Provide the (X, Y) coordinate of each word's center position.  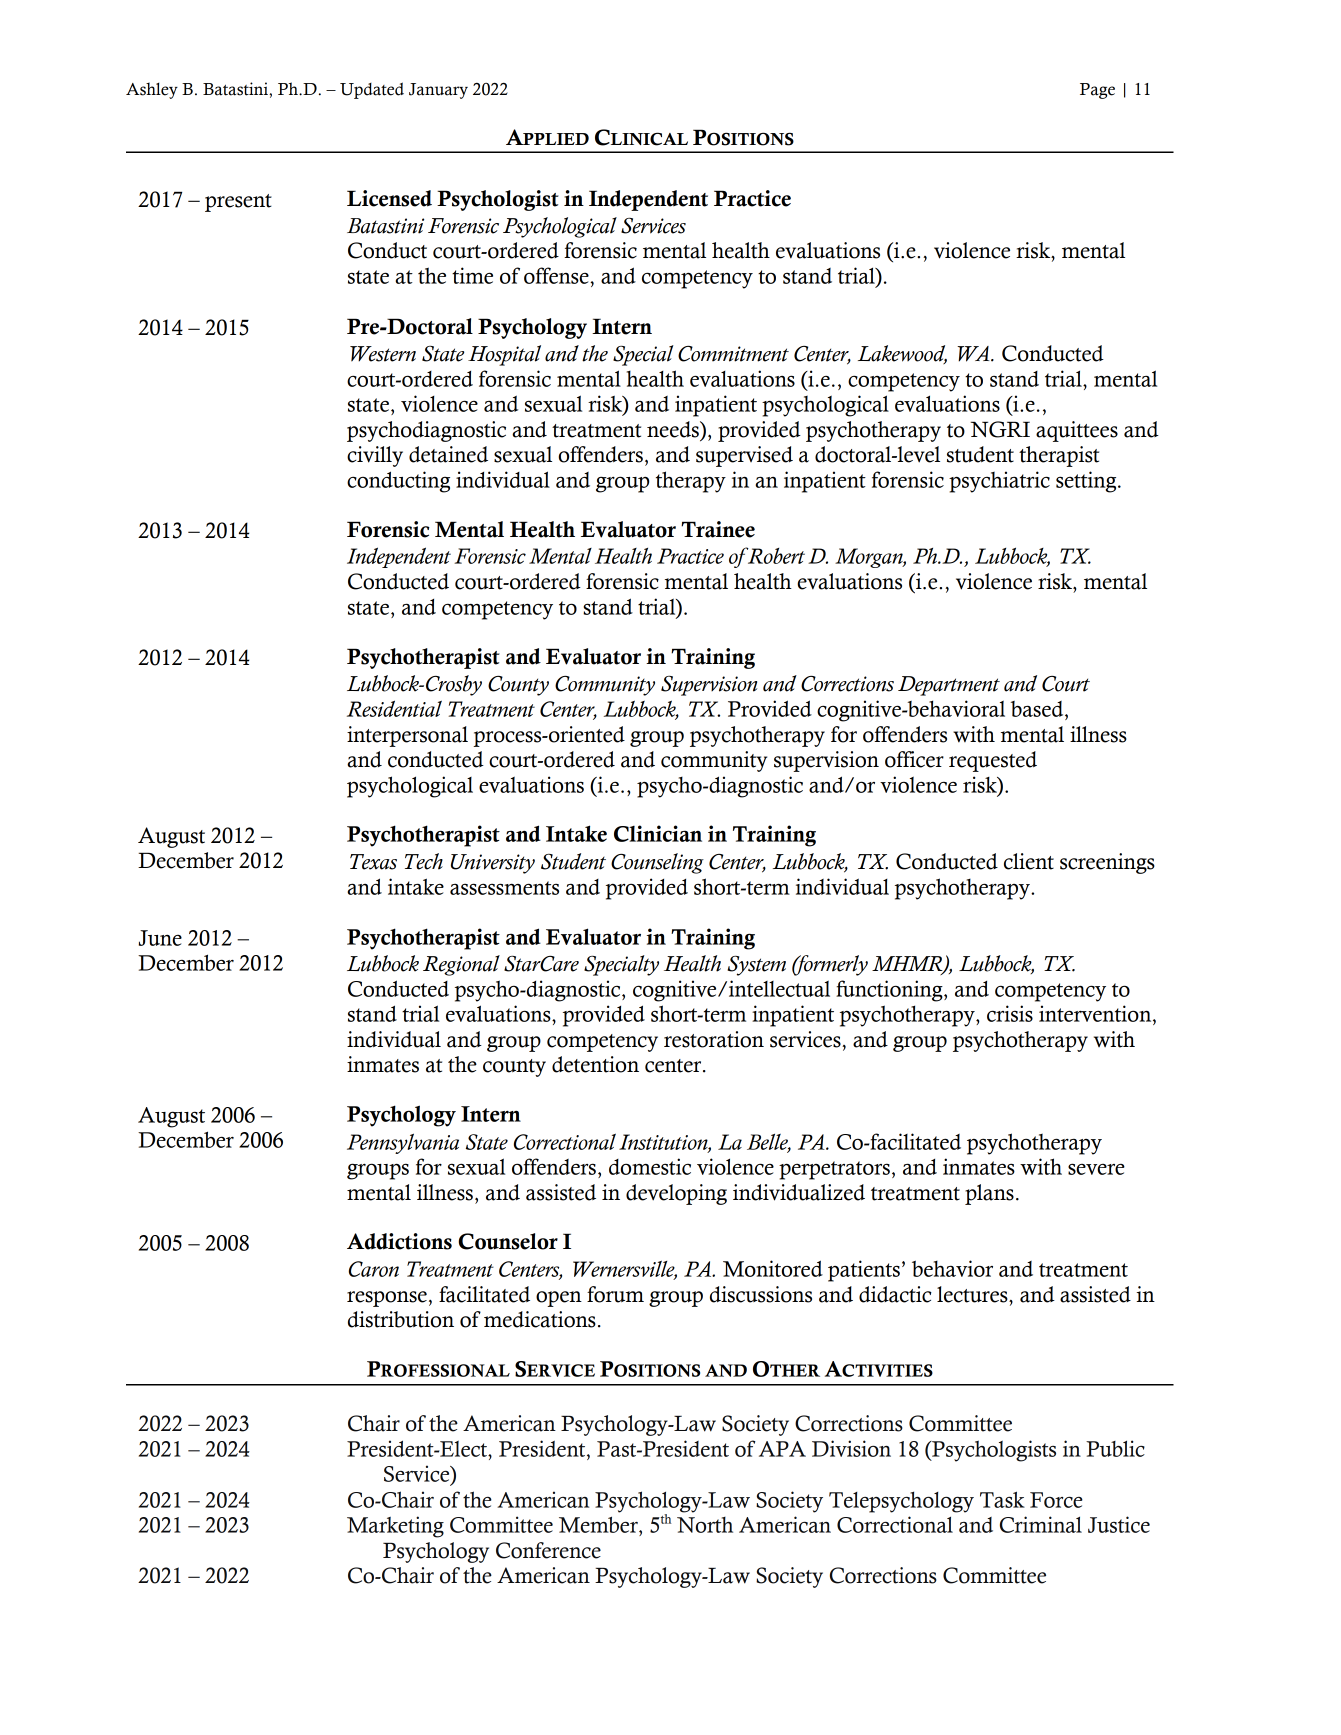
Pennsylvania (403, 1143)
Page (1097, 91)
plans (989, 1194)
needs (674, 429)
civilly (375, 456)
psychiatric (999, 482)
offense (557, 275)
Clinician (658, 833)
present (238, 203)
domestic (650, 1166)
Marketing (395, 1527)
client (1029, 861)
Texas (373, 862)
